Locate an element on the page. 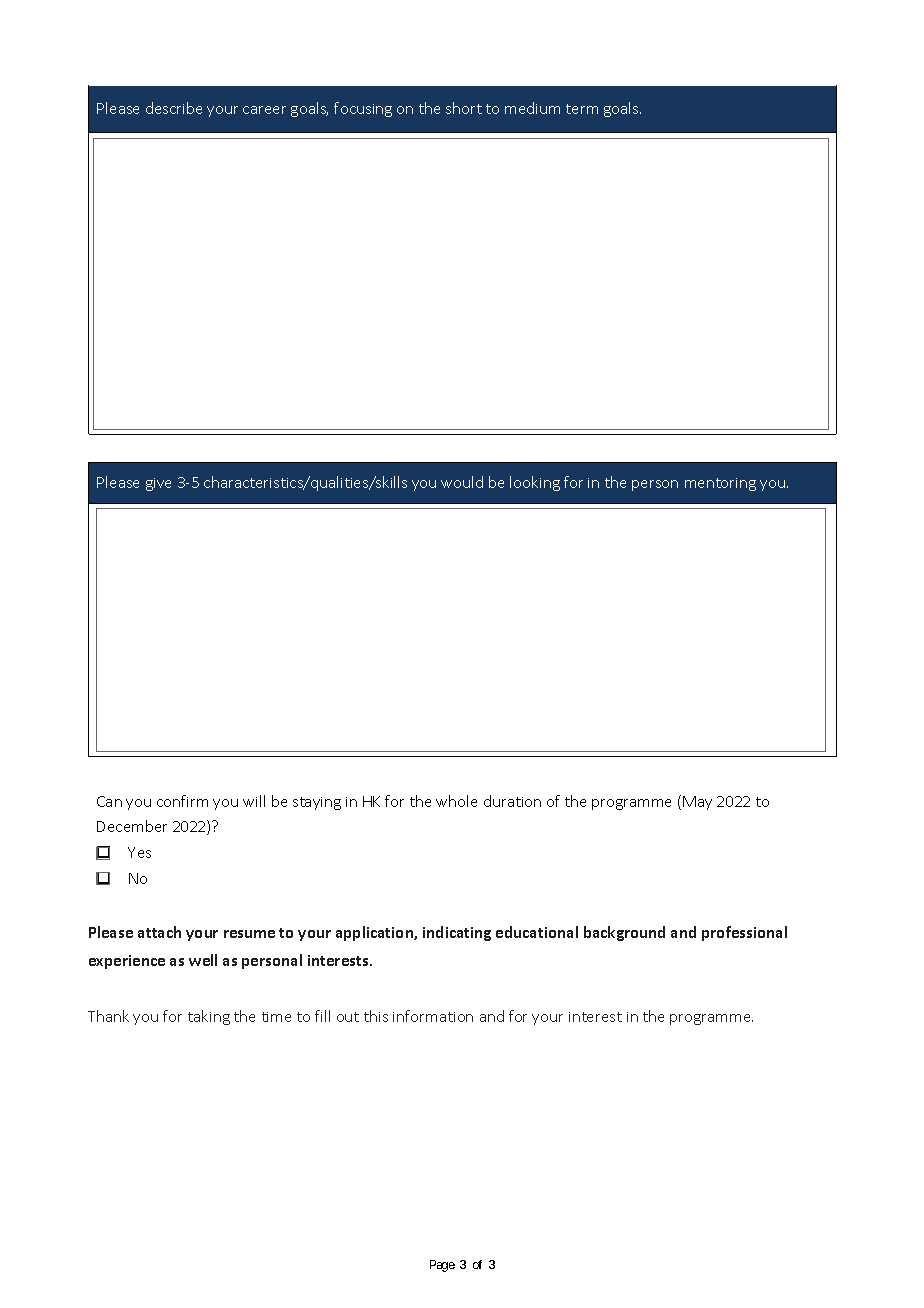  describe is located at coordinates (174, 108).
